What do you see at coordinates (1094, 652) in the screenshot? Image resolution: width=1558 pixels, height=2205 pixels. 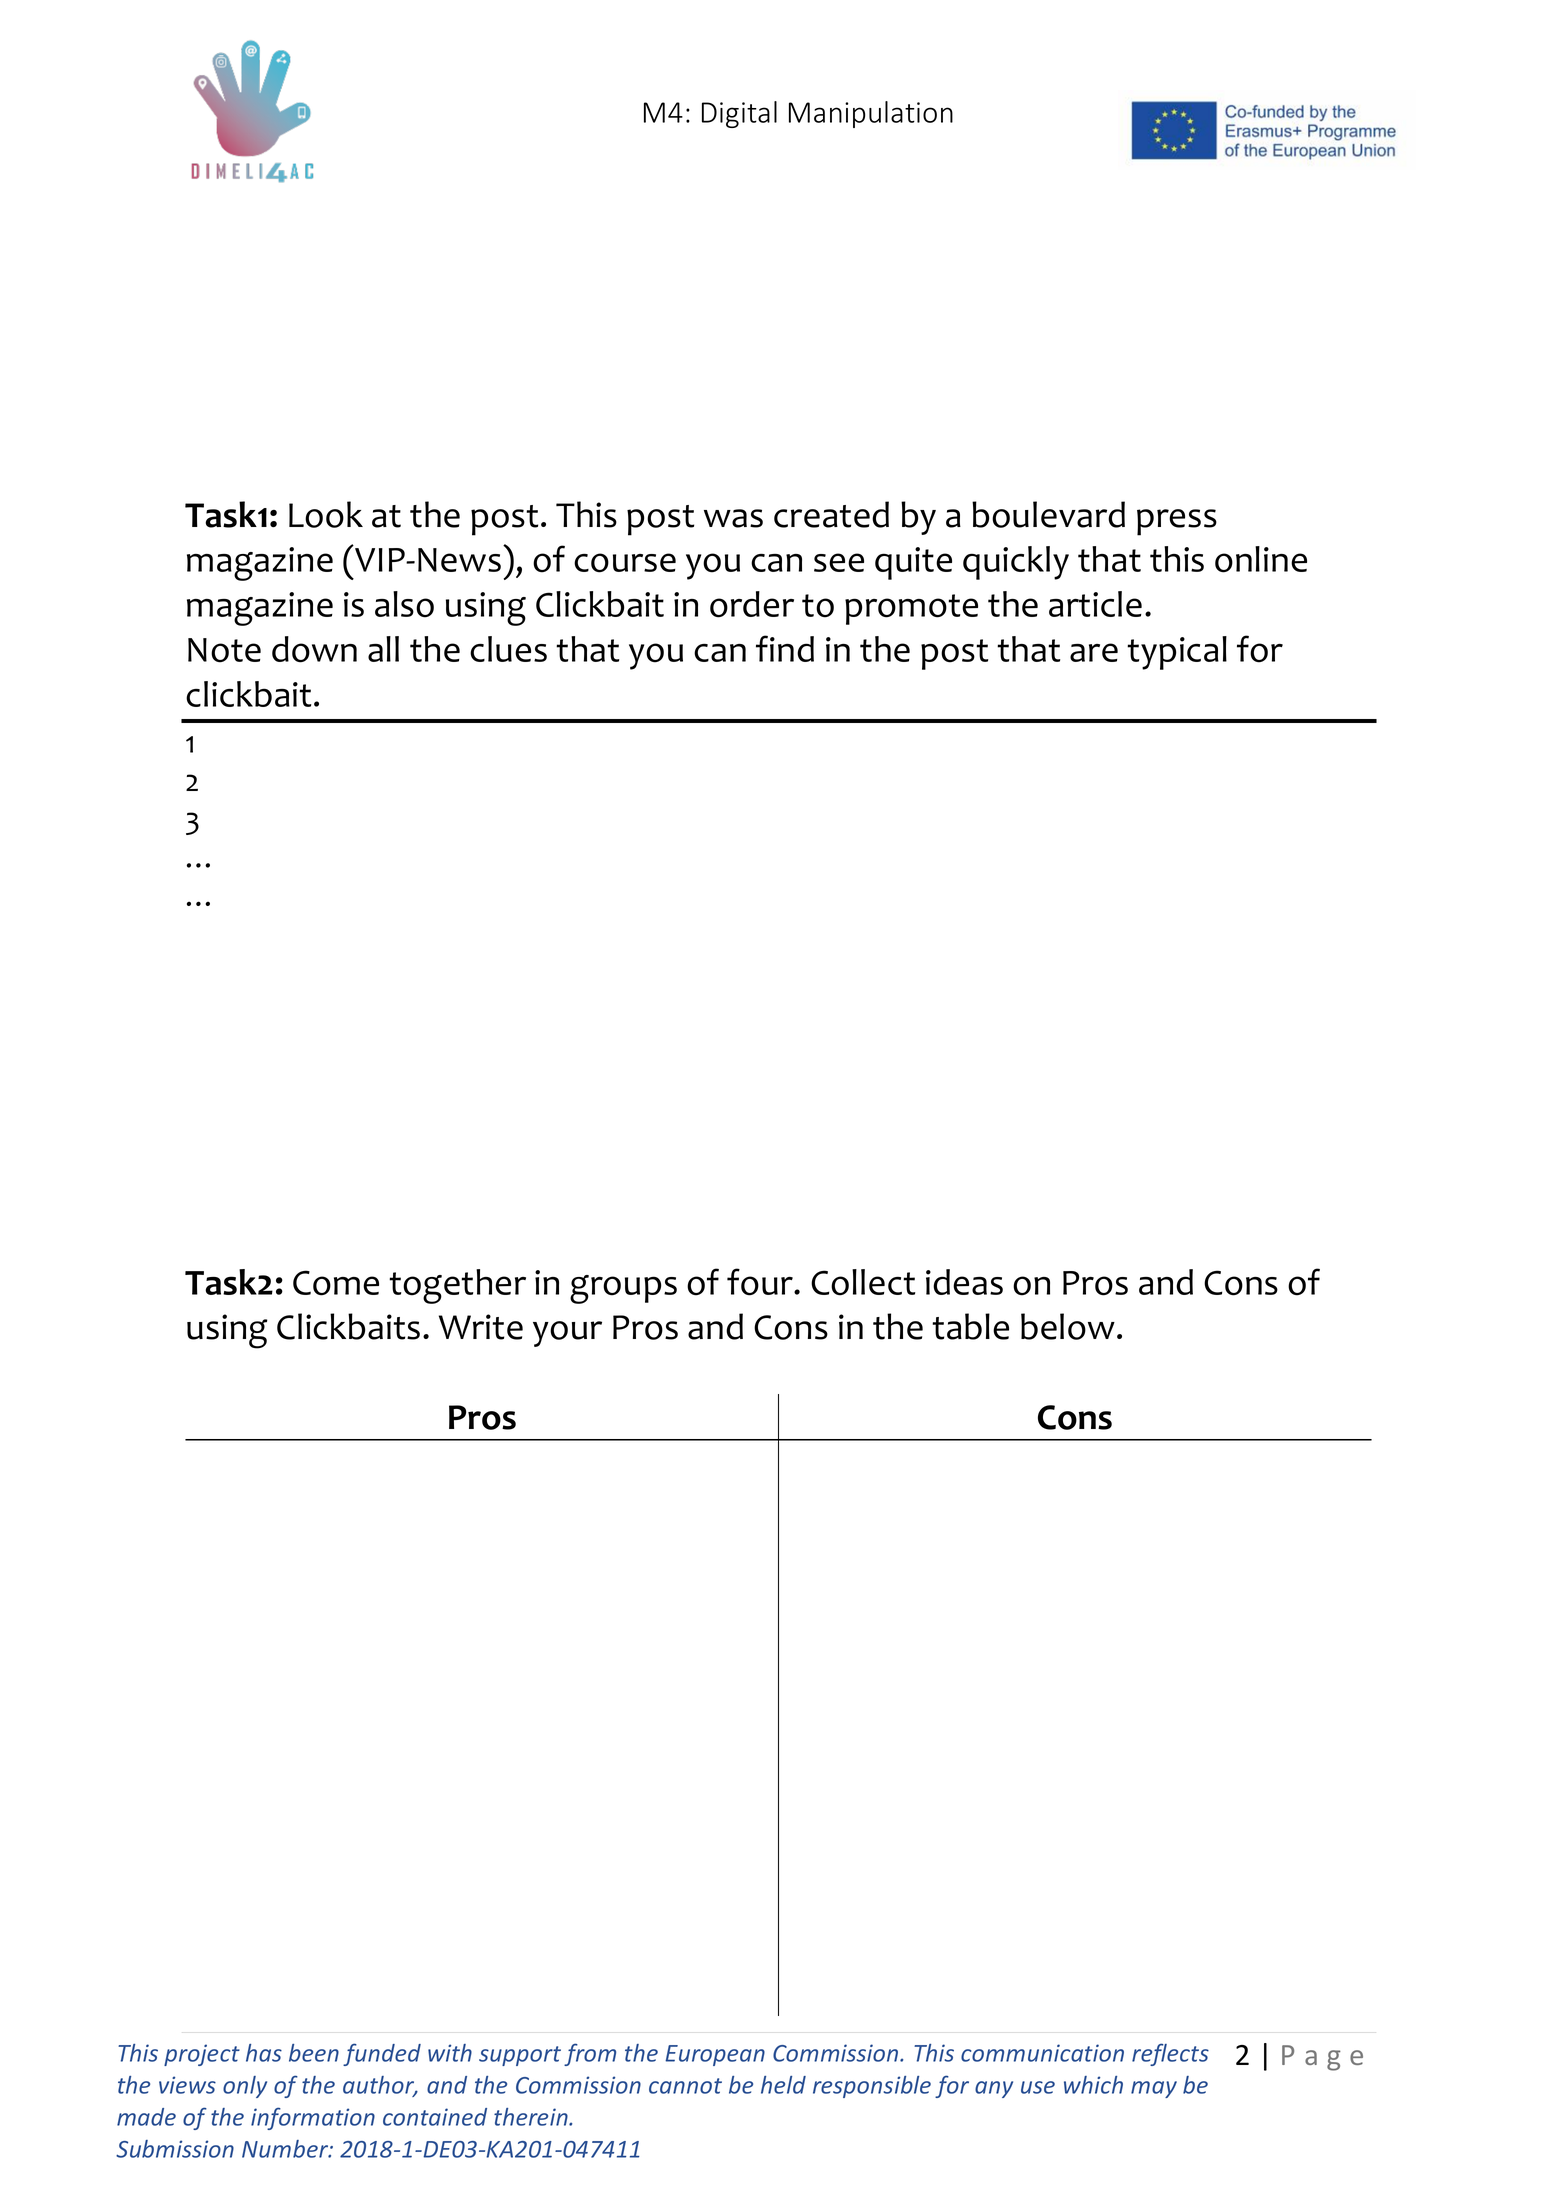 I see `are` at bounding box center [1094, 652].
